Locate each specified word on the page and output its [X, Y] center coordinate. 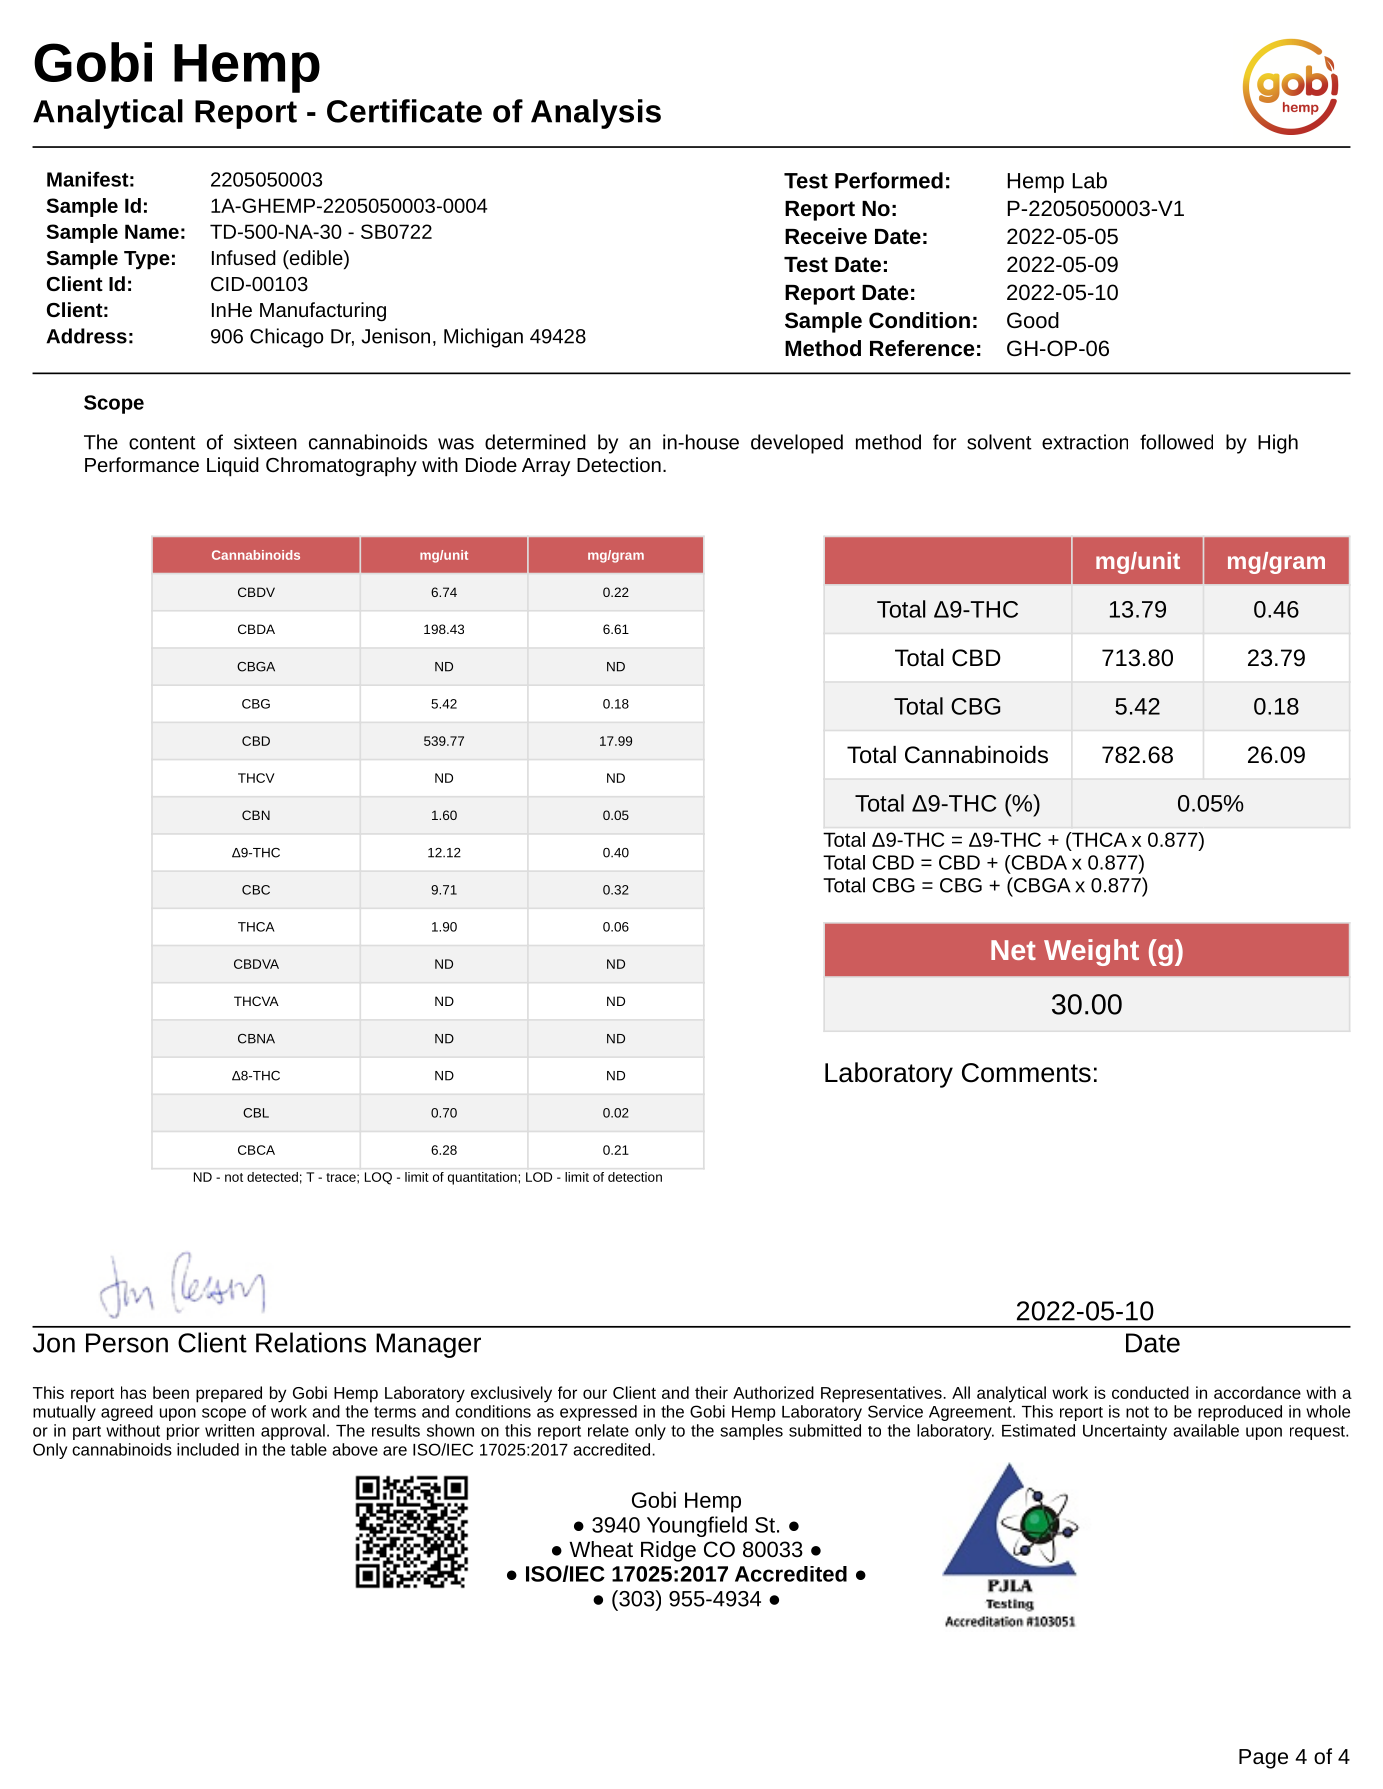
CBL [256, 1113]
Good [1033, 320]
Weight [1091, 952]
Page [1263, 1759]
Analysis [596, 114]
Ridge [668, 1551]
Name [152, 231]
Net [1013, 950]
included [208, 1449]
